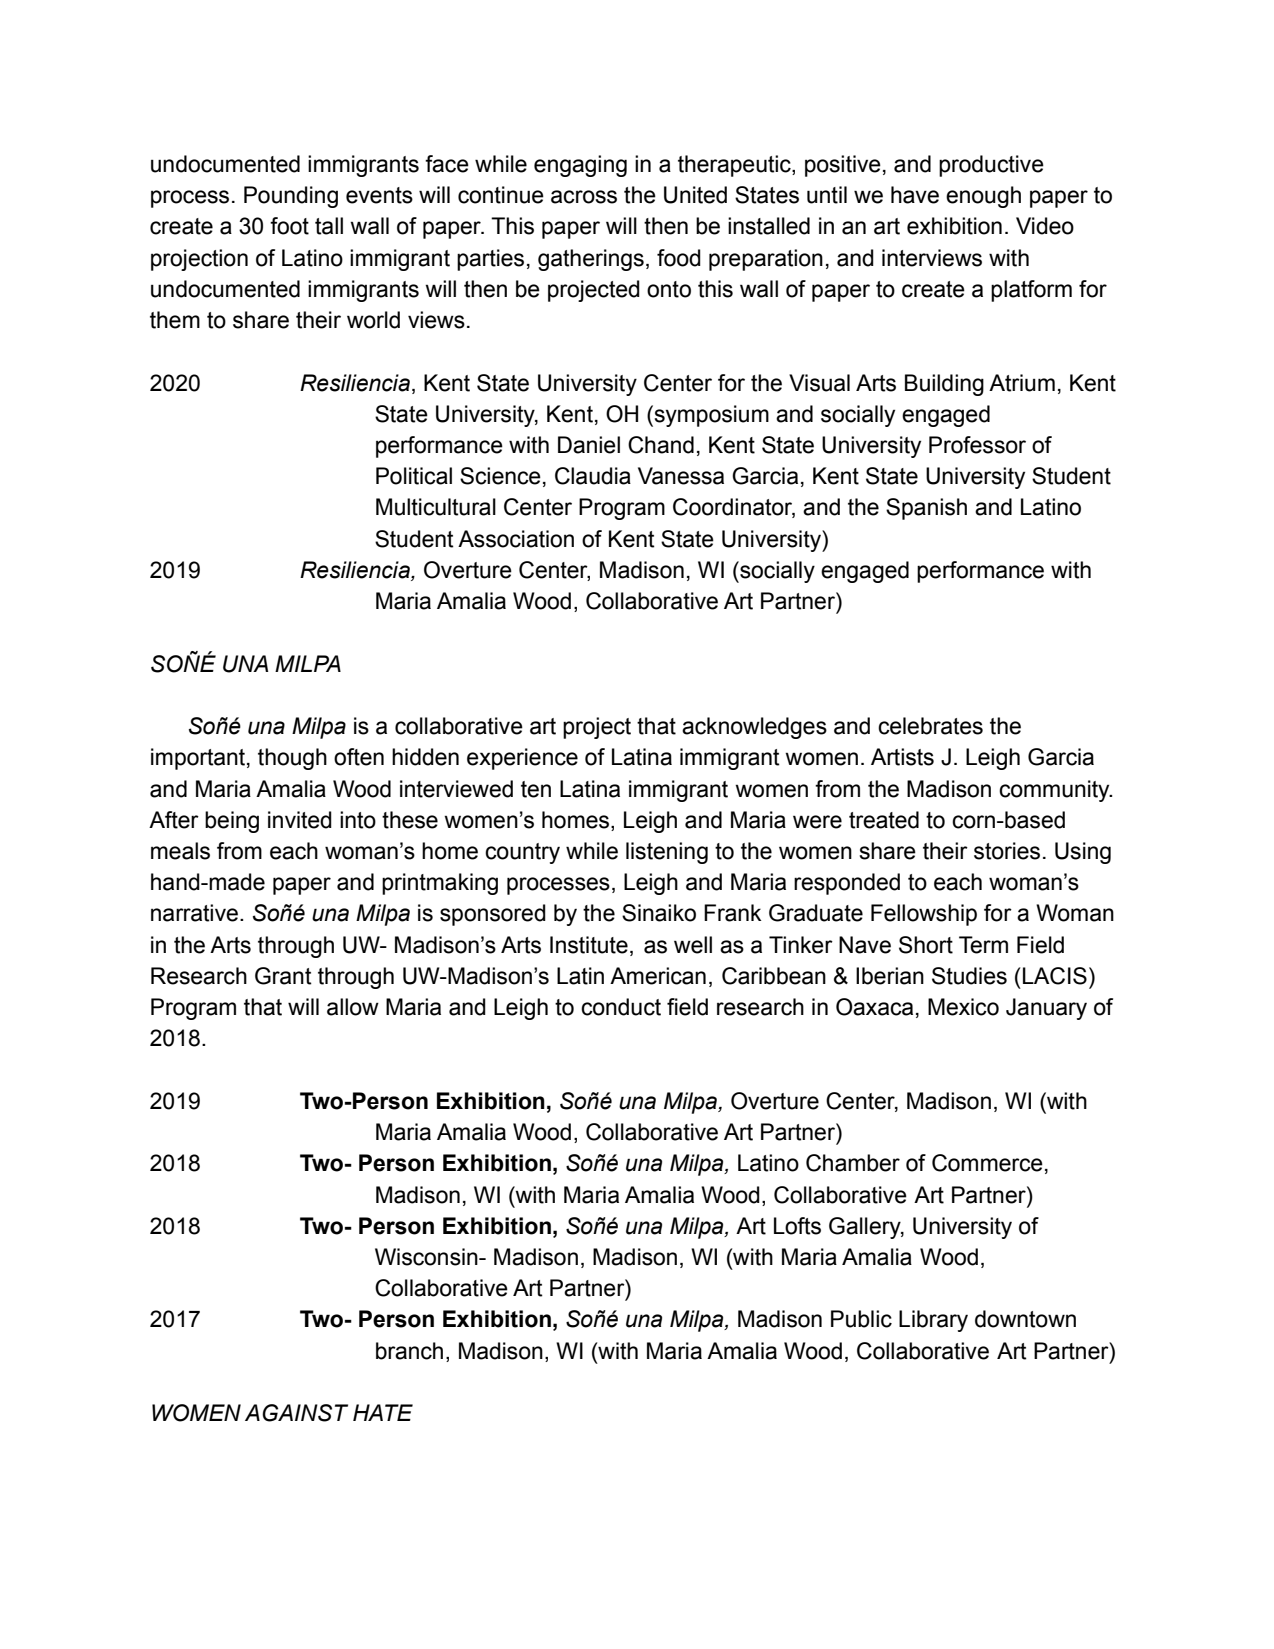 Image resolution: width=1274 pixels, height=1649 pixels. I want to click on Fellowship, so click(924, 915).
